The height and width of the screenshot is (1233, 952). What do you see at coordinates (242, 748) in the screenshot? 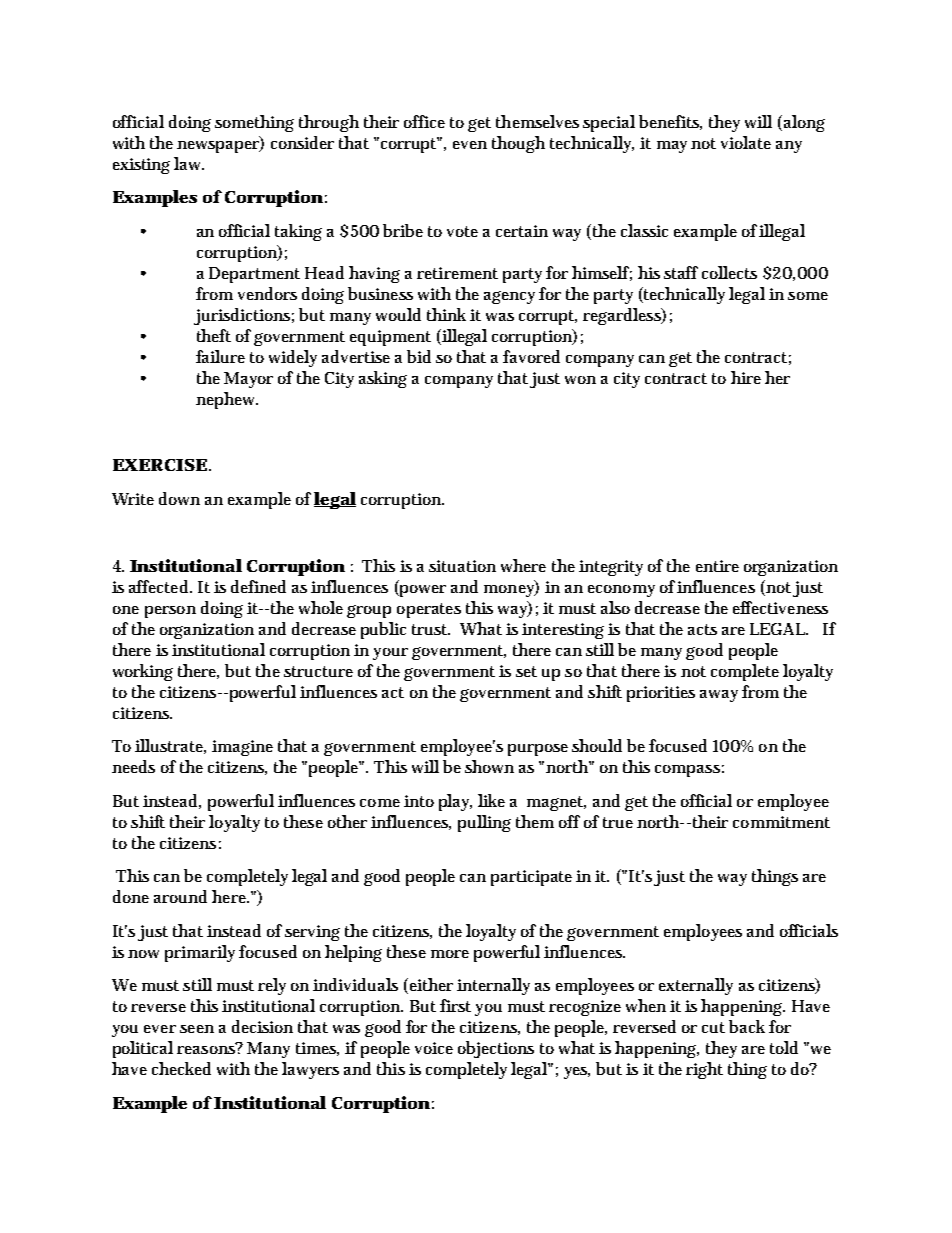
I see `imagine` at bounding box center [242, 748].
